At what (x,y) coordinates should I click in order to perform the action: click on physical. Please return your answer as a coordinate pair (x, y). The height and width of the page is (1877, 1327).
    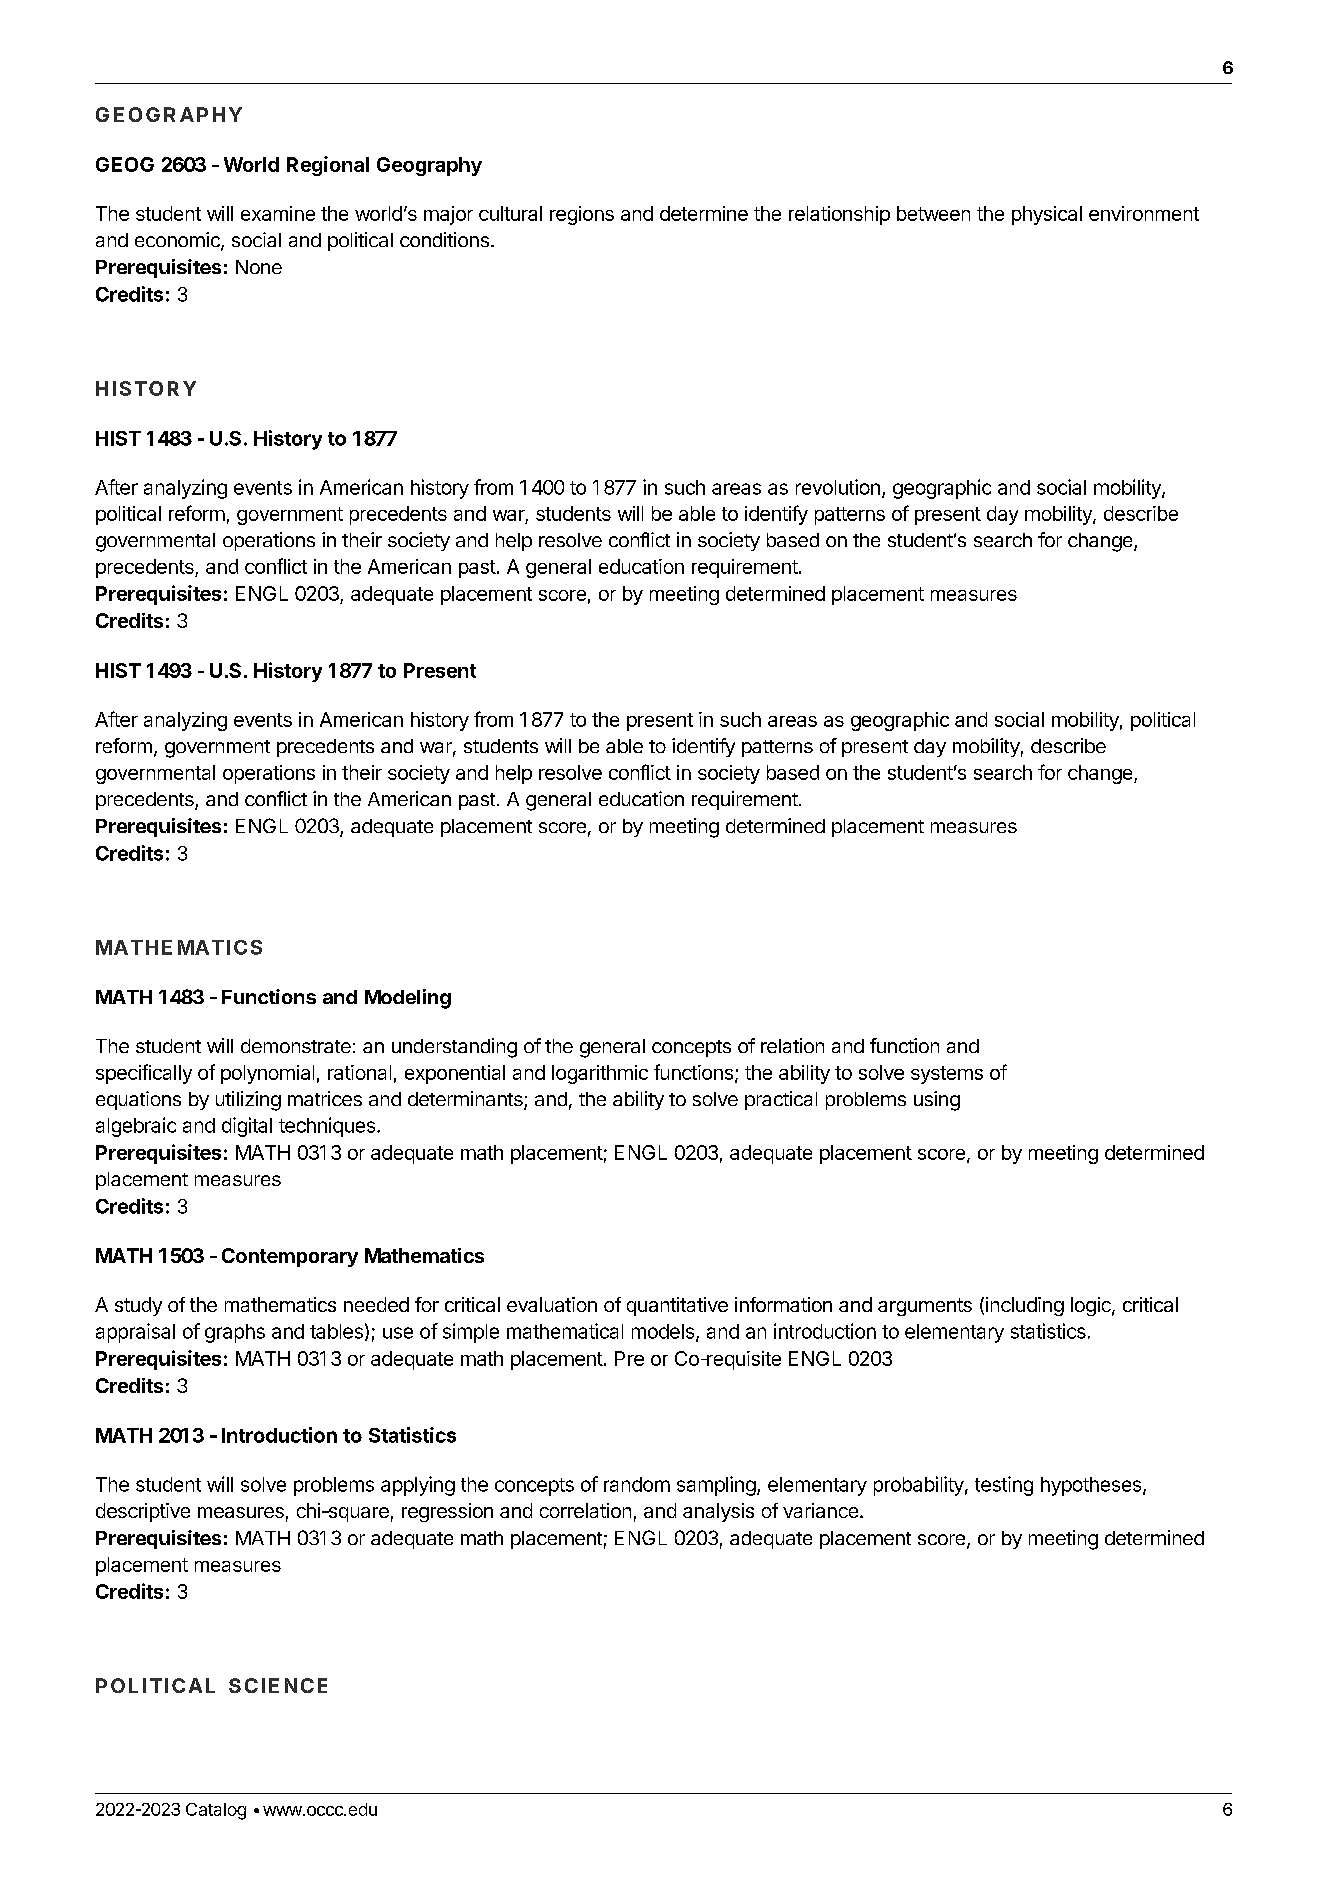
    Looking at the image, I should click on (1047, 215).
